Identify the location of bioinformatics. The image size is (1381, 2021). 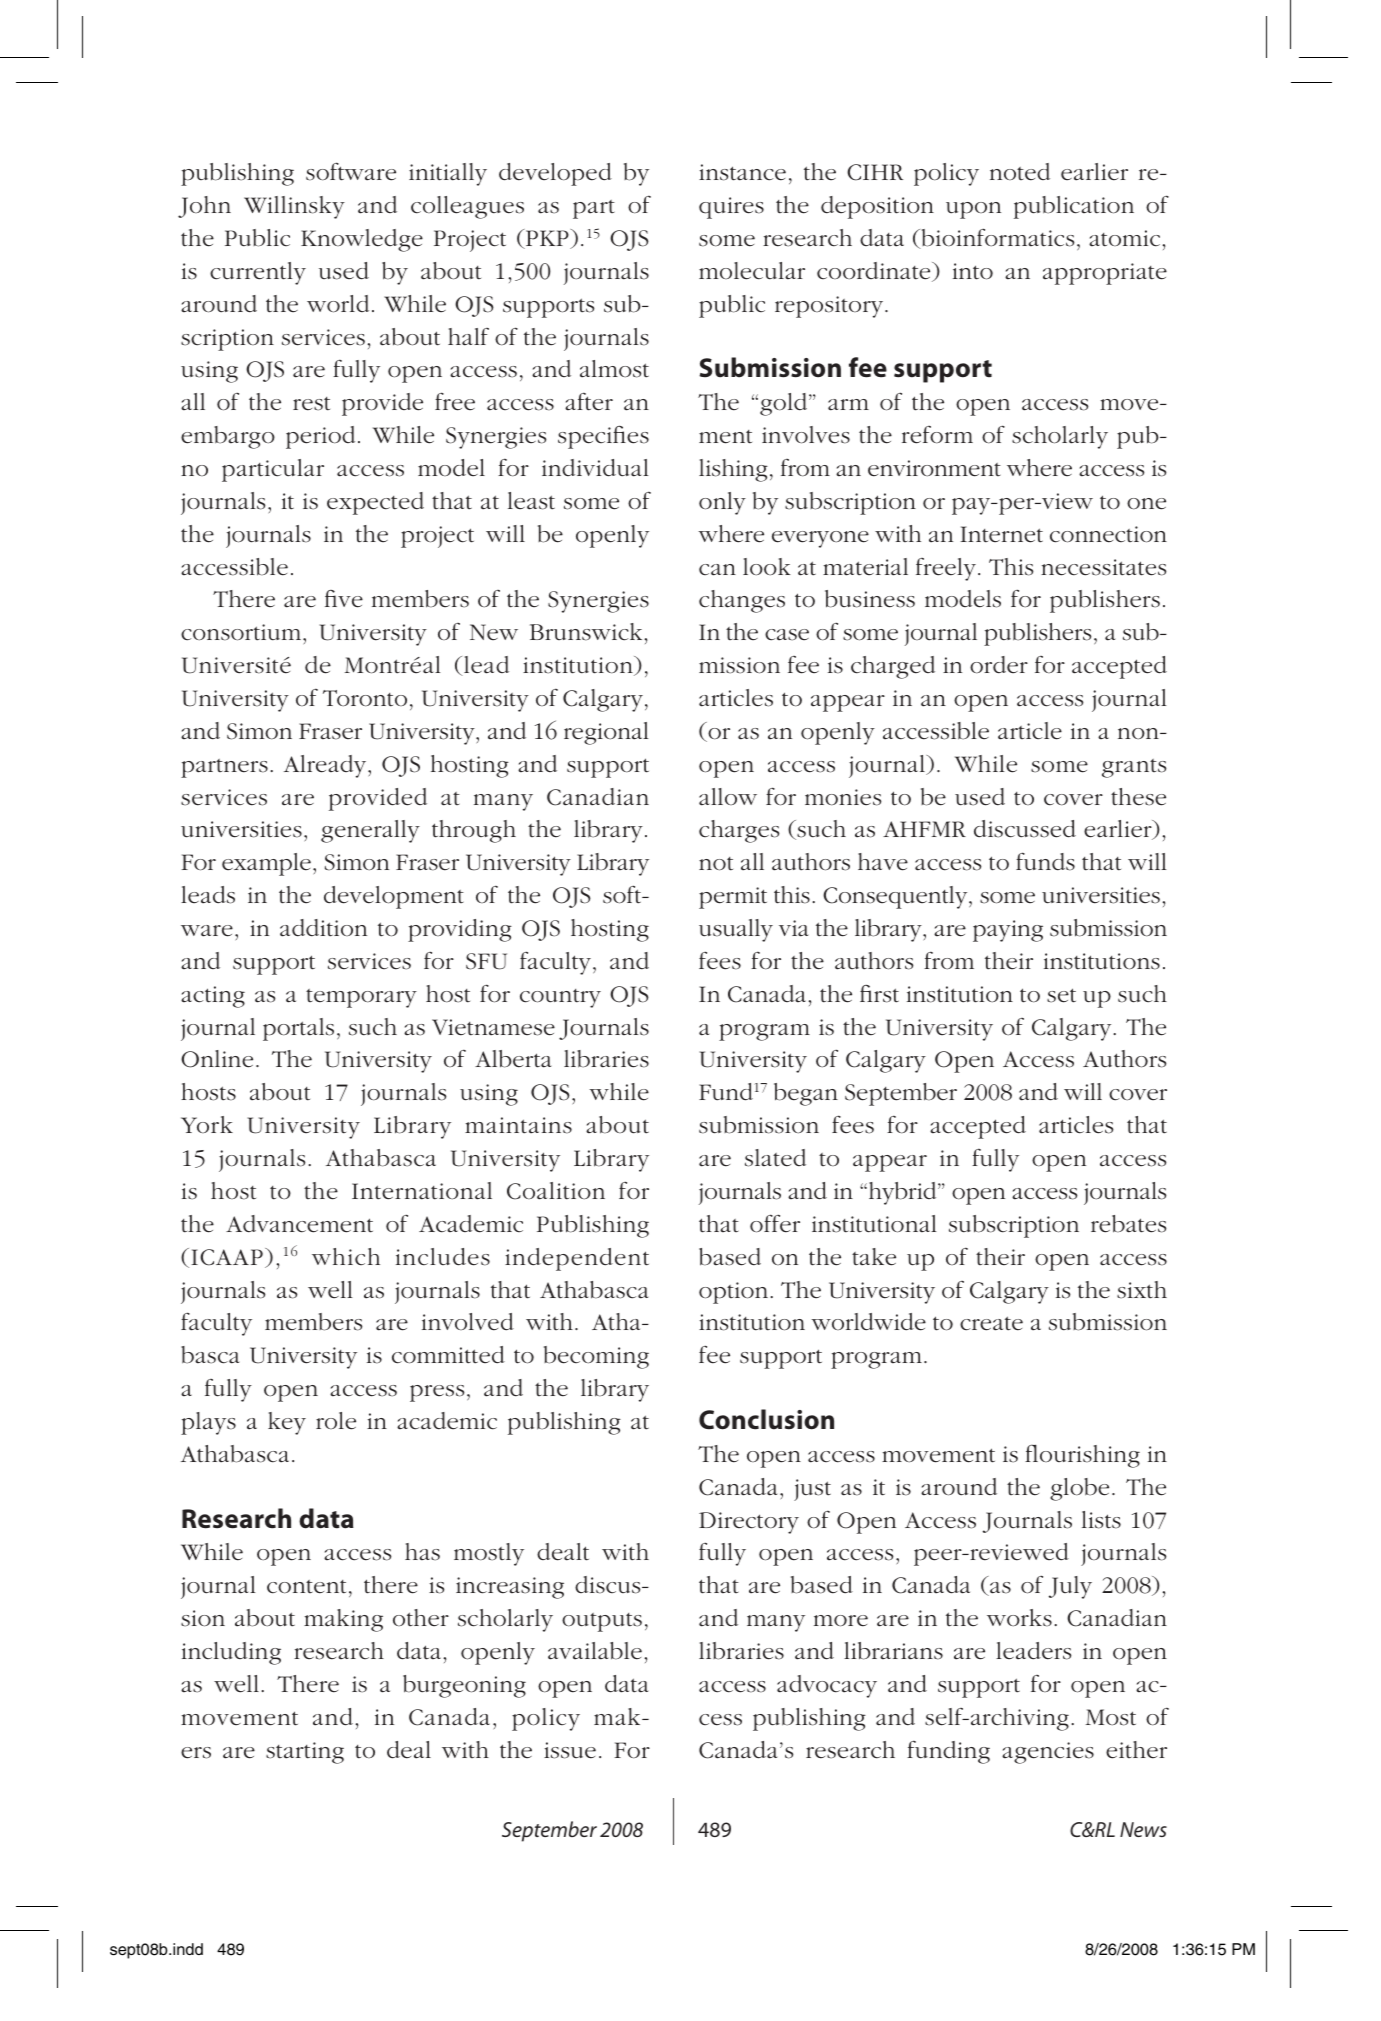
(996, 238).
